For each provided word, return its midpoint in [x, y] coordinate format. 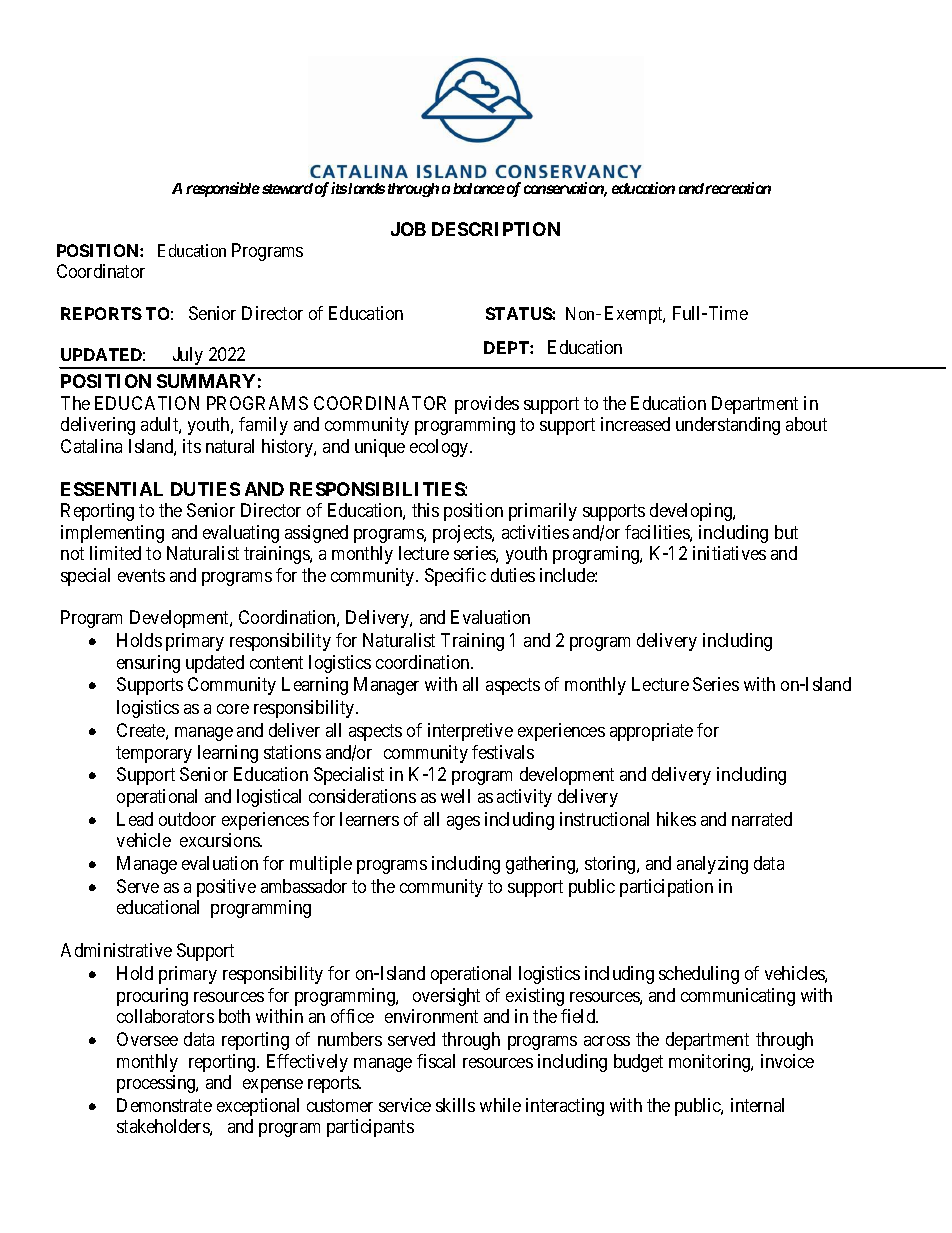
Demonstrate [164, 1105]
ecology [440, 448]
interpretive [470, 732]
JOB [408, 229]
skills [455, 1105]
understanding [728, 426]
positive [226, 888]
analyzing [712, 865]
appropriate [651, 732]
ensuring [148, 664]
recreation [738, 188]
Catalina [91, 446]
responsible [223, 189]
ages [463, 823]
